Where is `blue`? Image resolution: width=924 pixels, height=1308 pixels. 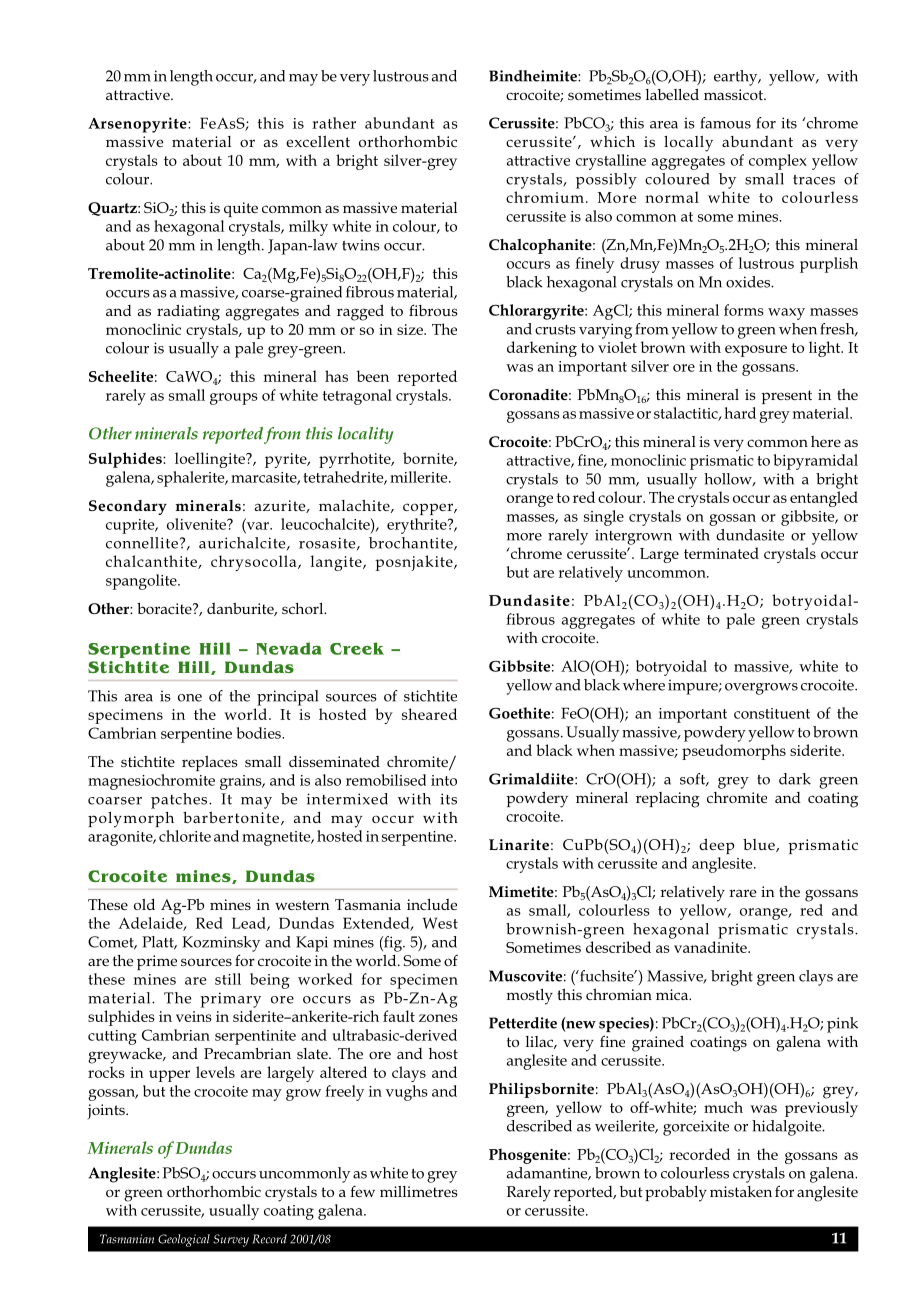
blue is located at coordinates (760, 845).
